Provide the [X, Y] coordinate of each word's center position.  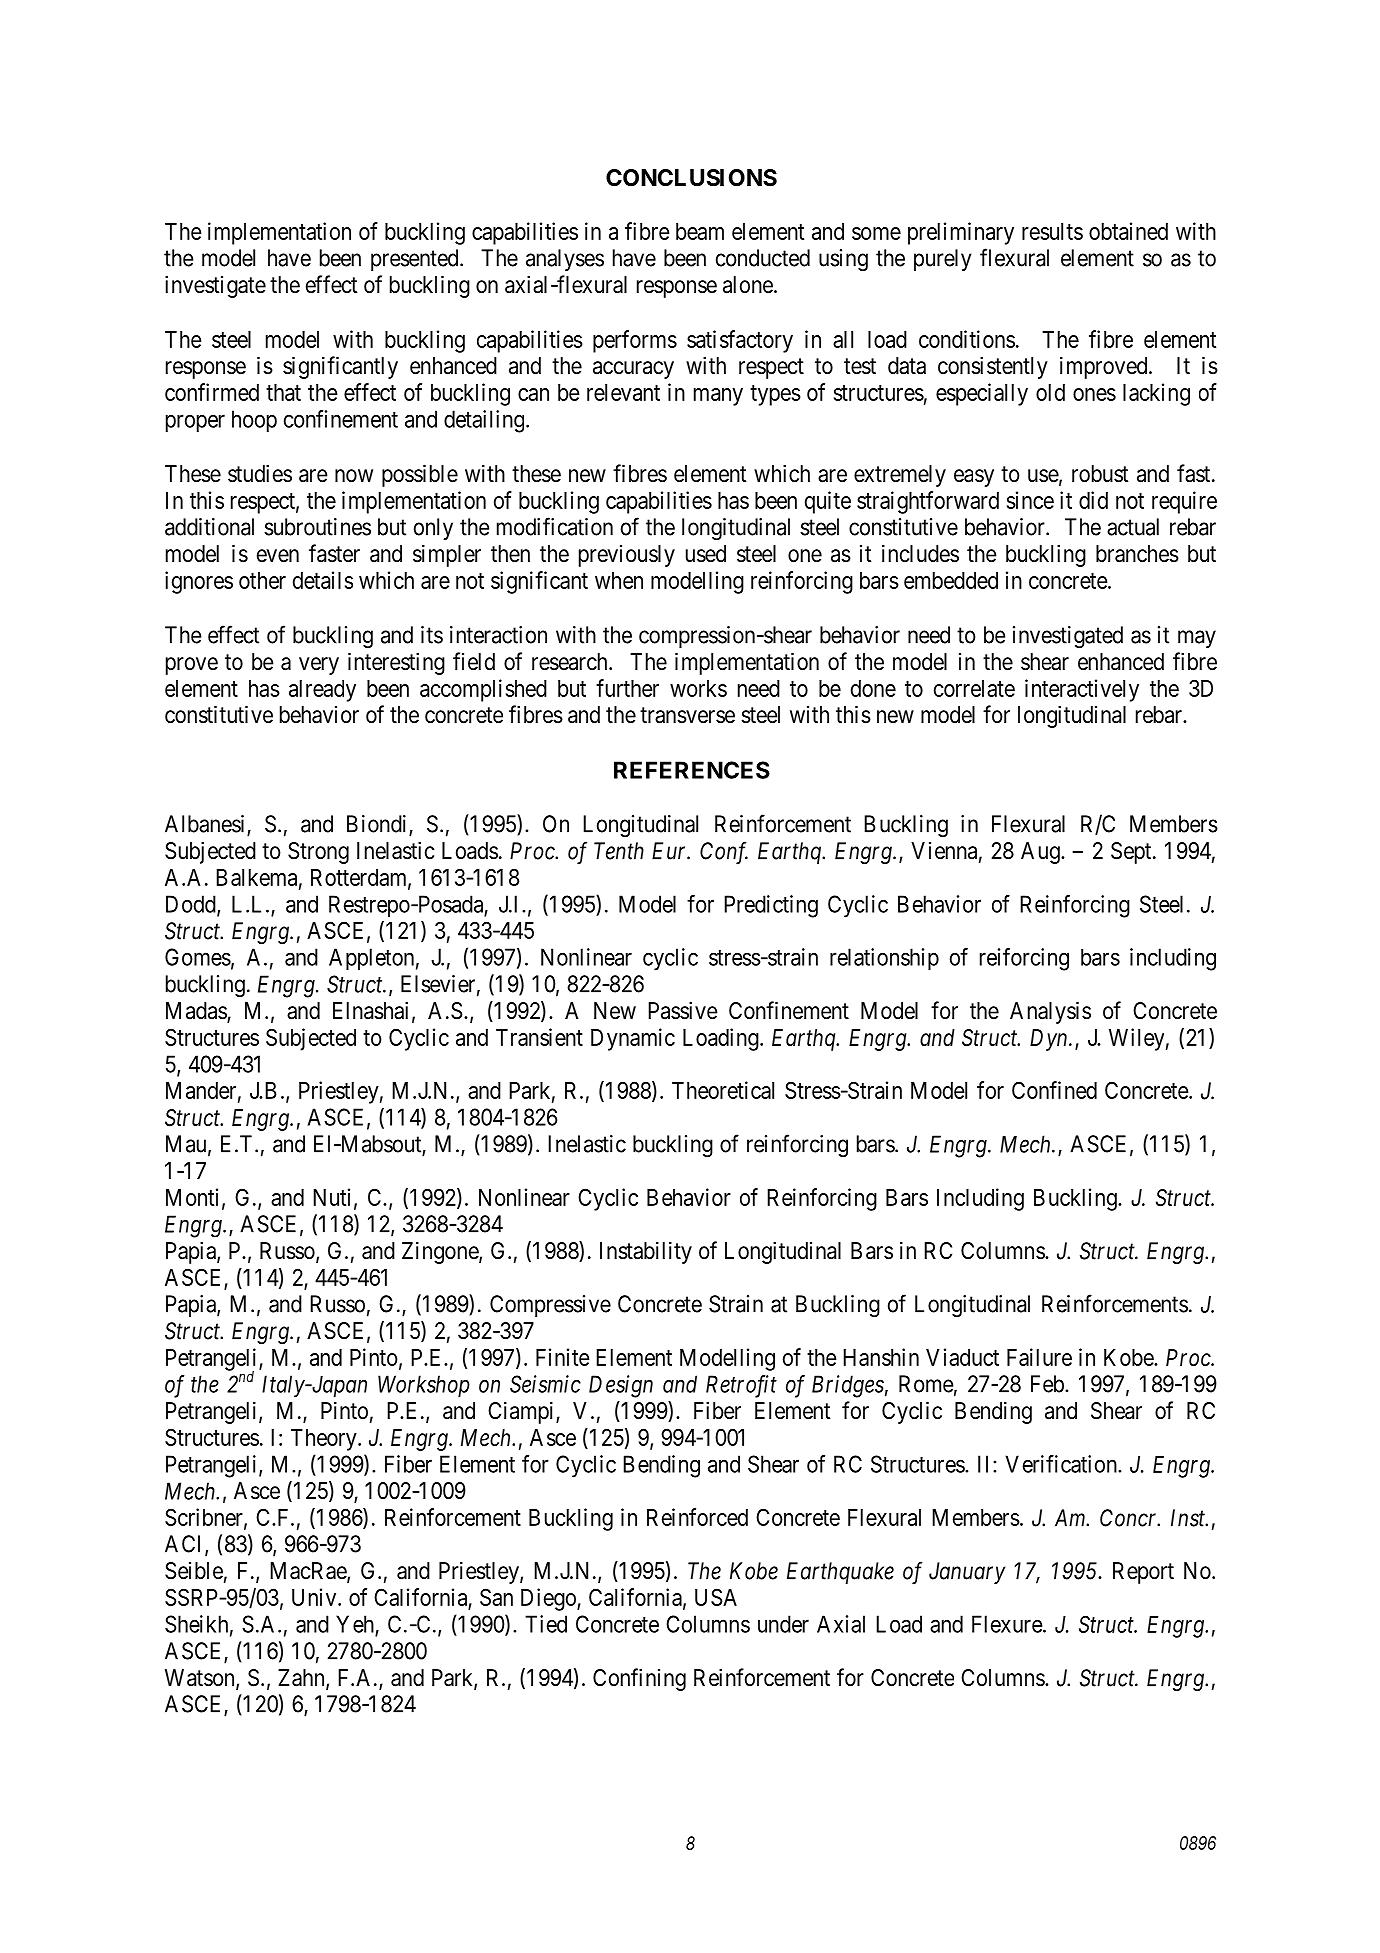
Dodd [192, 905]
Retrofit [741, 1386]
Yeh [355, 1624]
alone [748, 285]
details [323, 580]
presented [416, 260]
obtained [1128, 231]
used [706, 554]
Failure [1039, 1357]
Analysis [1050, 1012]
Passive [683, 1010]
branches [1137, 554]
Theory [325, 1440]
